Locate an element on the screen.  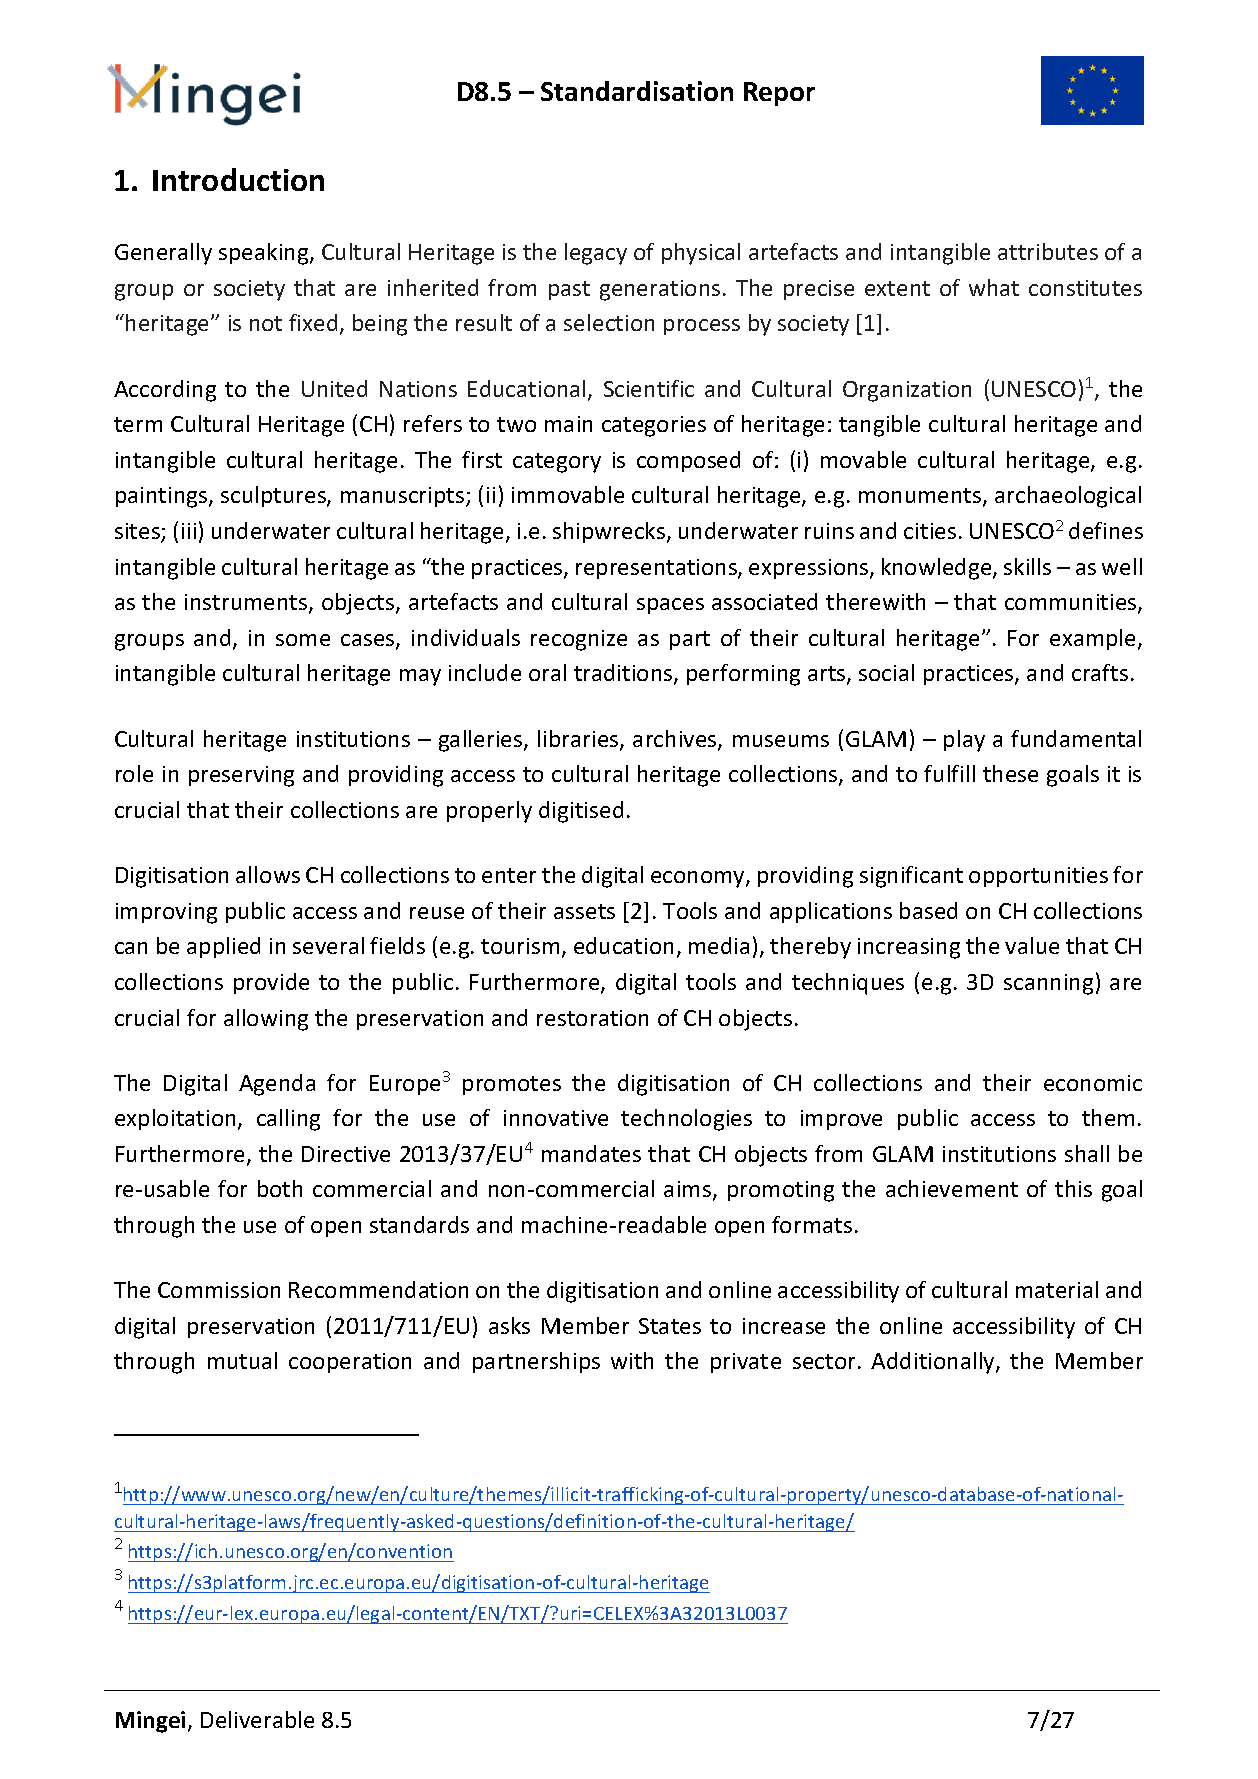
Deliverable is located at coordinates (257, 1719).
